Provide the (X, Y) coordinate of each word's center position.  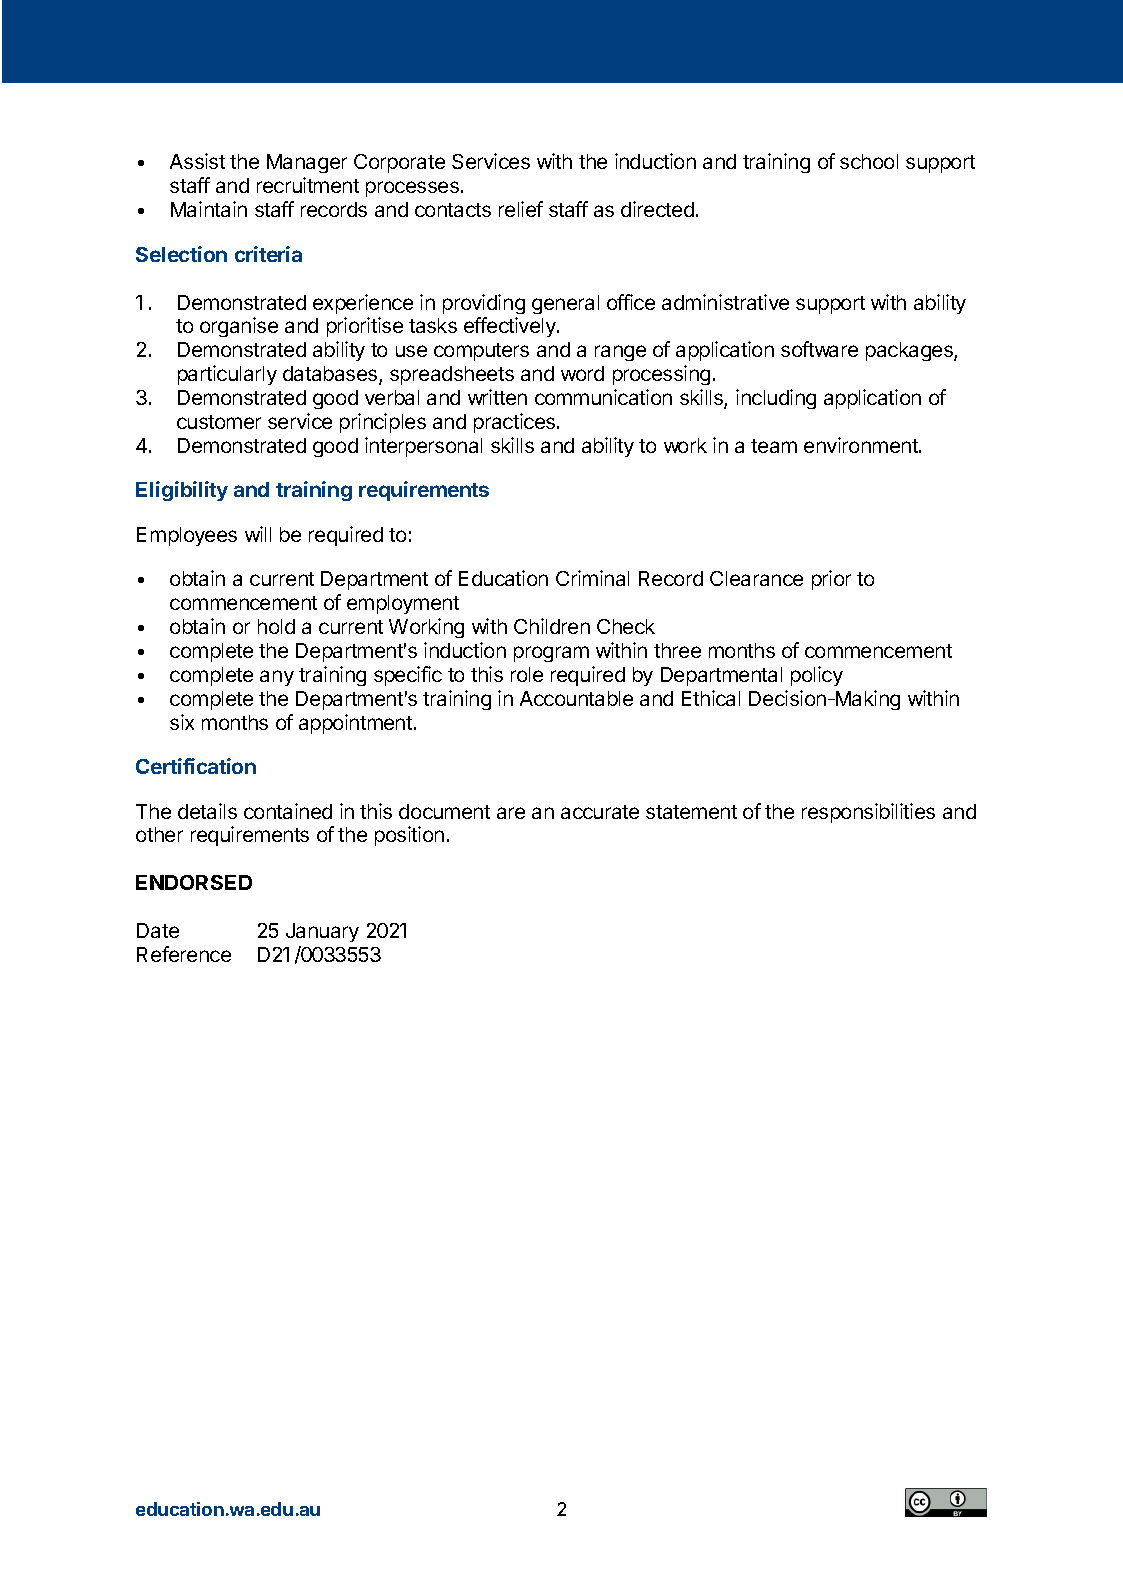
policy (817, 676)
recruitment (308, 185)
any (277, 678)
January (322, 932)
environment (862, 445)
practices (516, 423)
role (527, 674)
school (869, 161)
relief (521, 209)
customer (219, 422)
